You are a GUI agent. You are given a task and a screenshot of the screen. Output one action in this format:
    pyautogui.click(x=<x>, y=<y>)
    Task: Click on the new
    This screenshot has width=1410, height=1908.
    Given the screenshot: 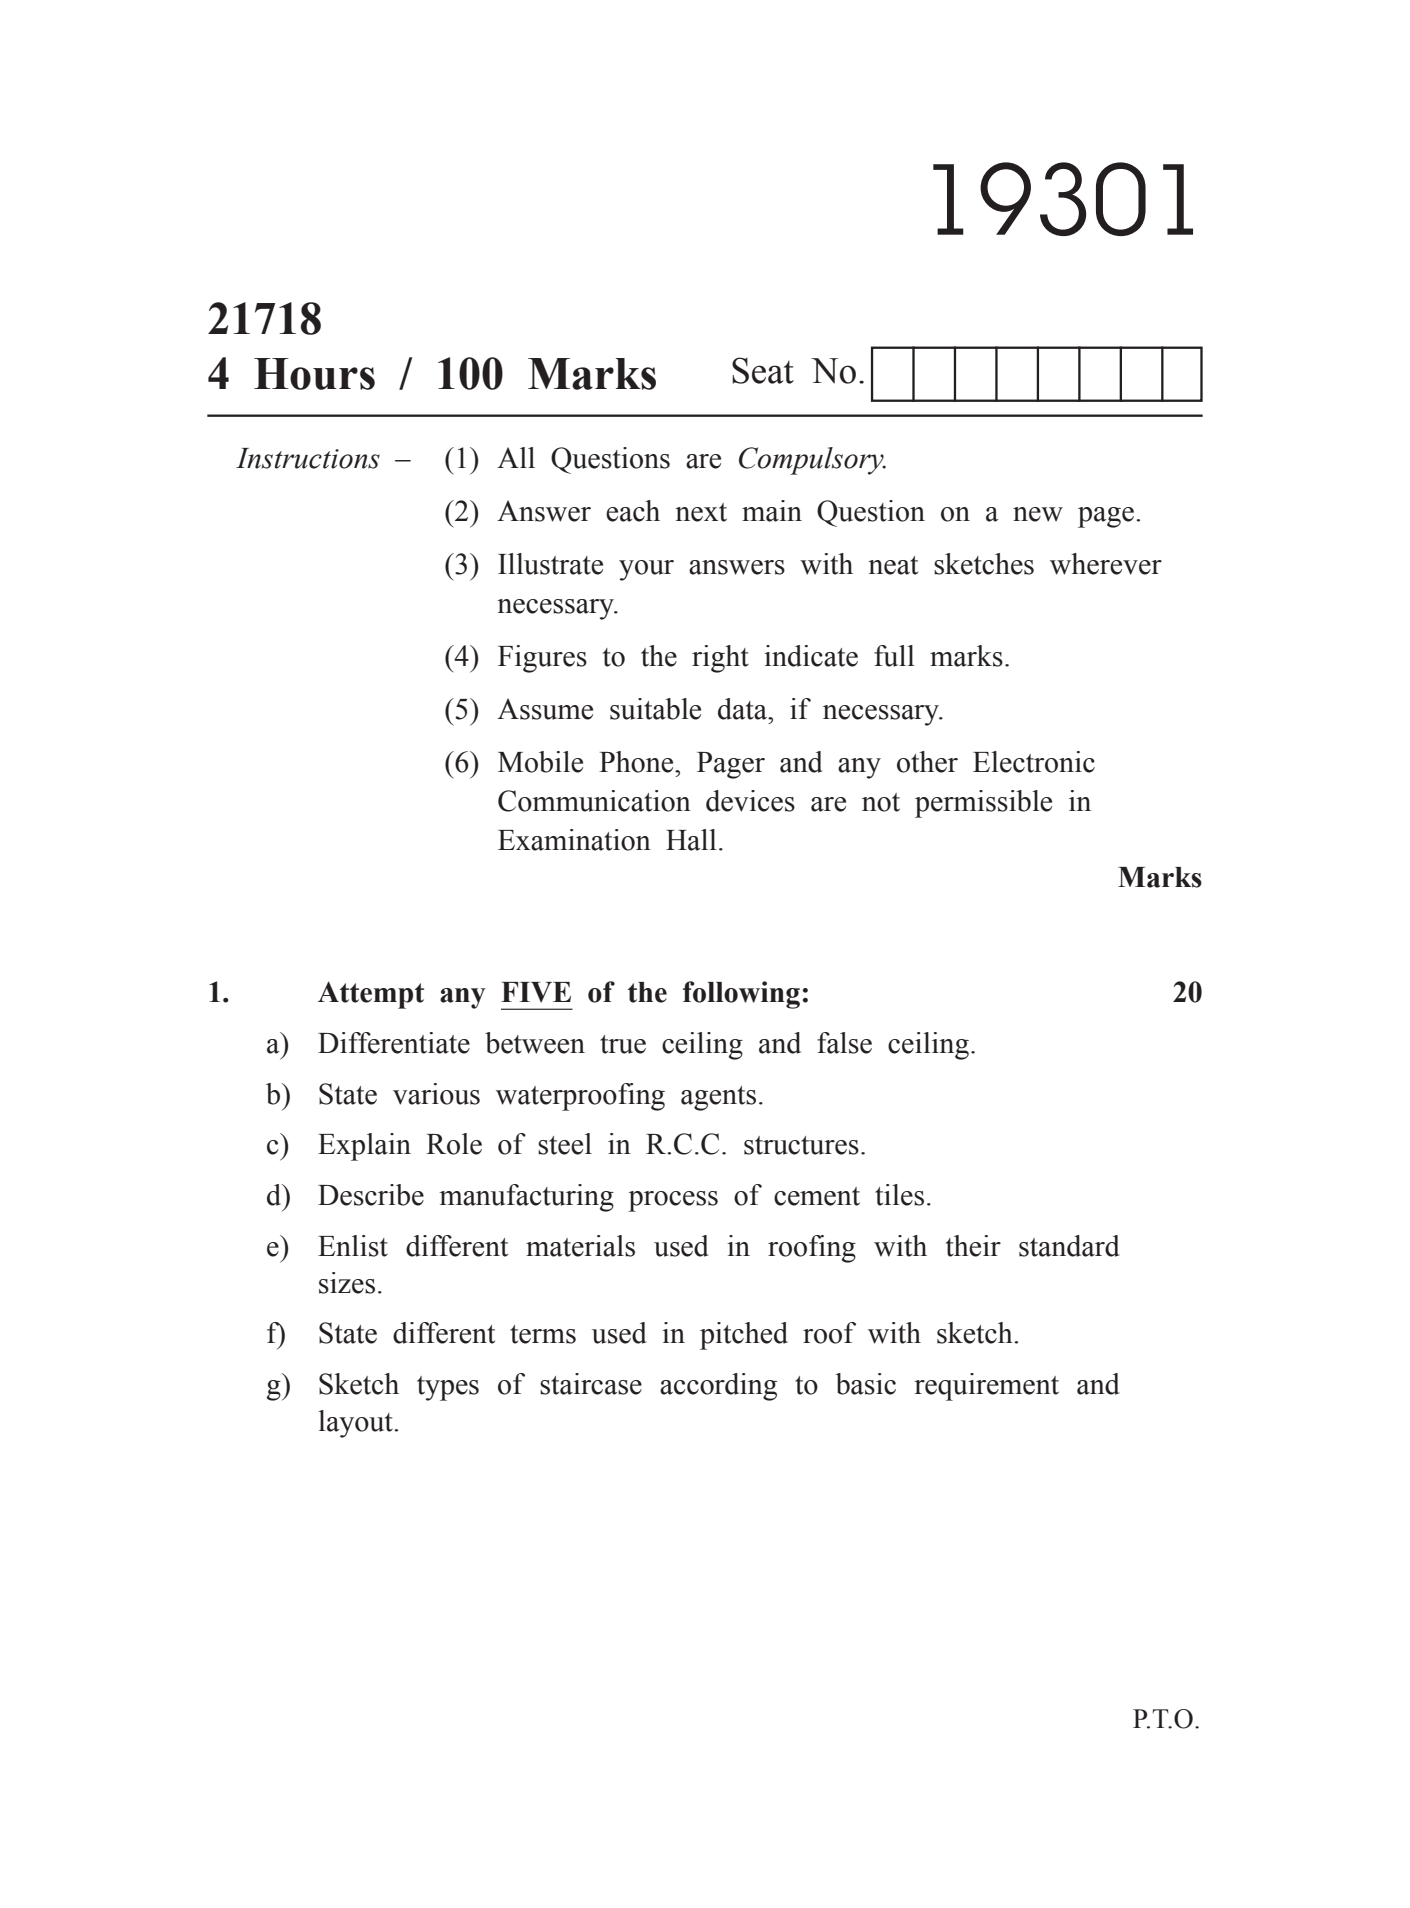 What is the action you would take?
    pyautogui.click(x=1038, y=514)
